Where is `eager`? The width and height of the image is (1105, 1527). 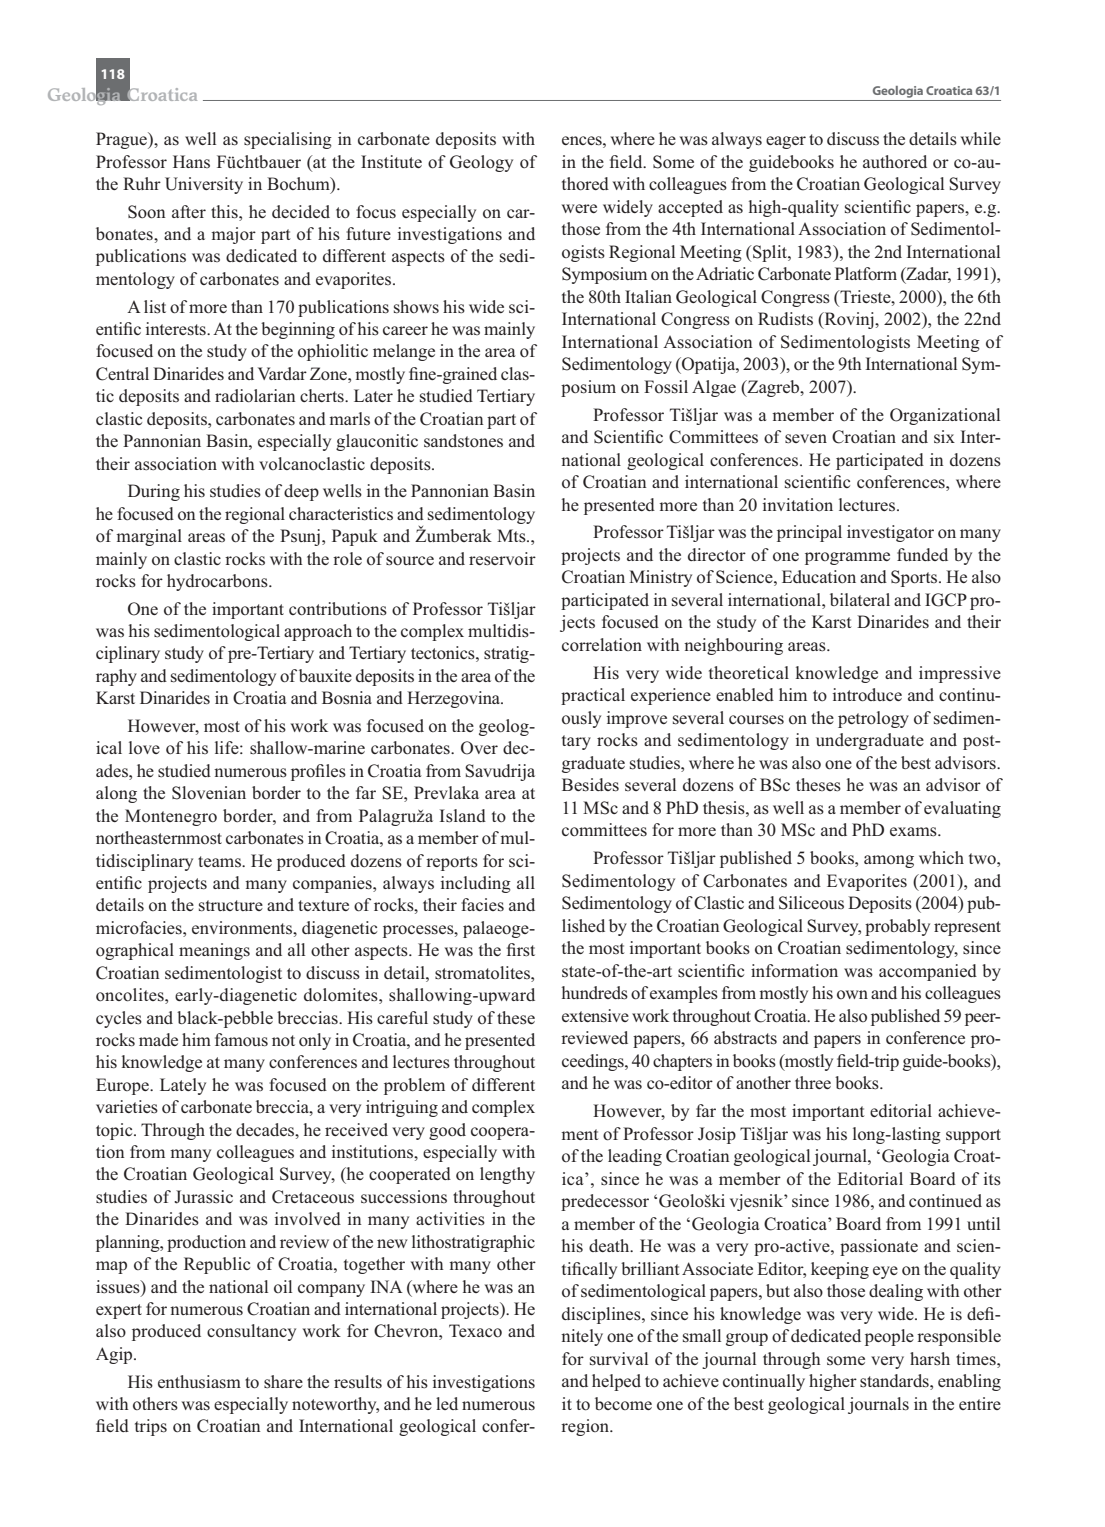 eager is located at coordinates (786, 142).
